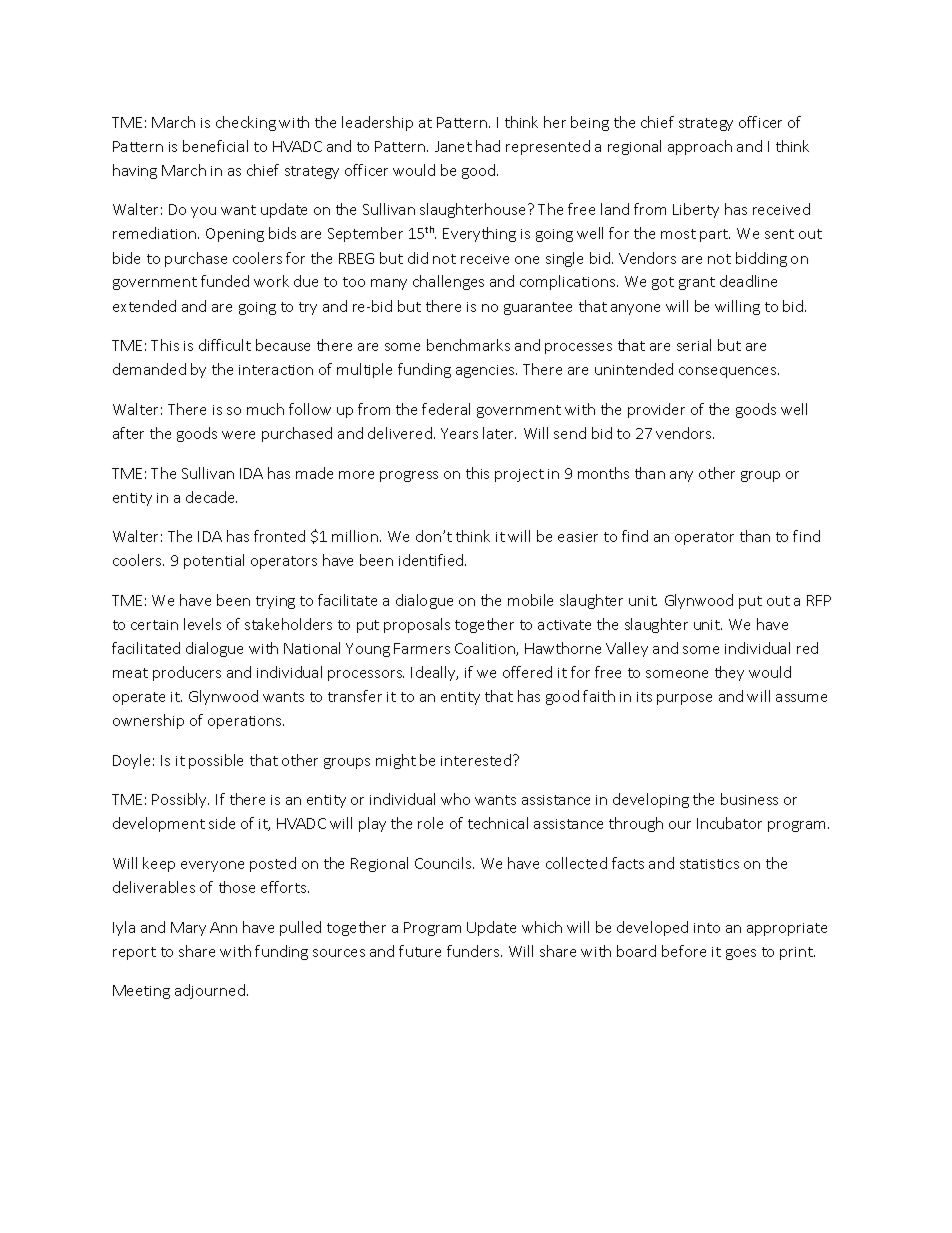  I want to click on RFP, so click(819, 600).
